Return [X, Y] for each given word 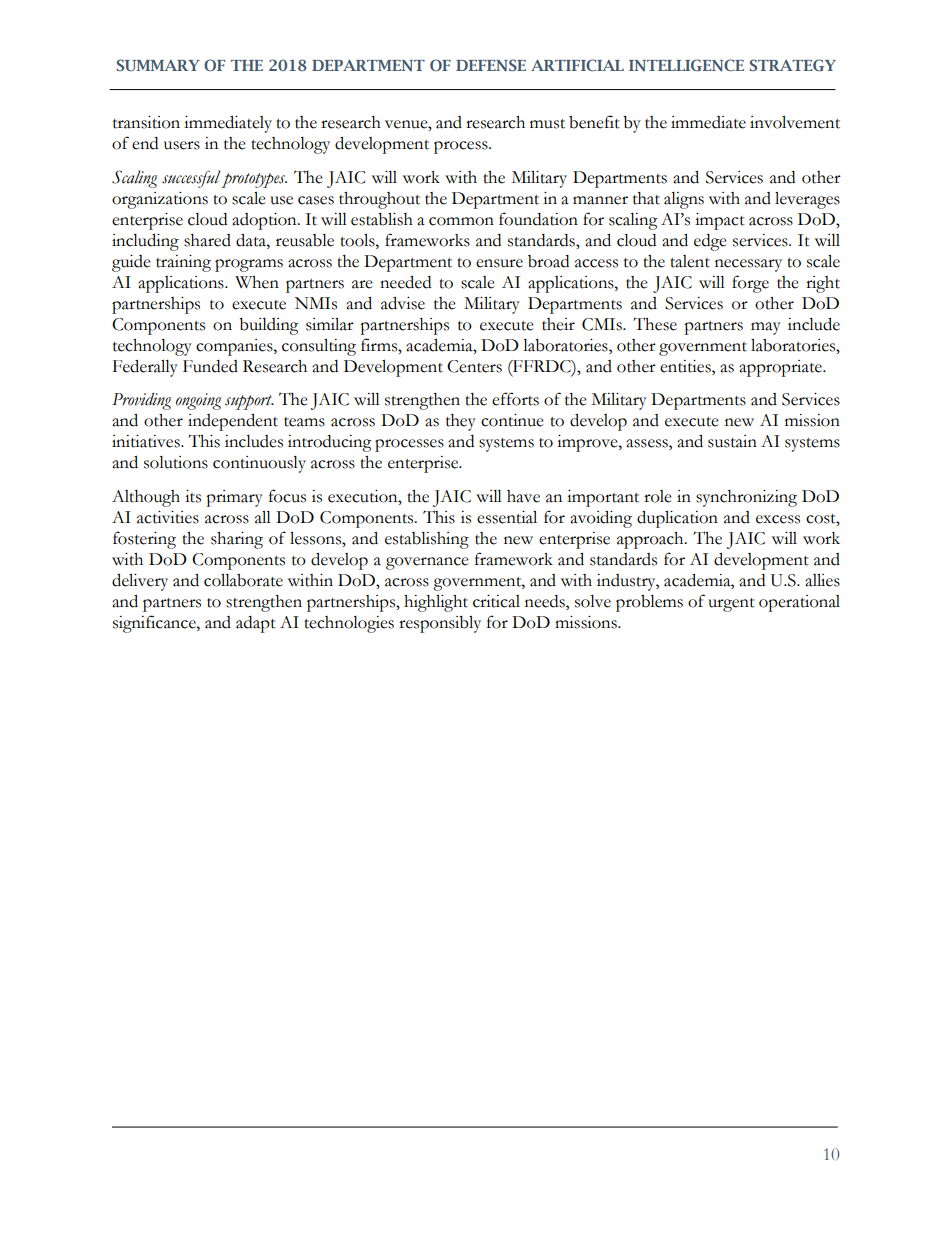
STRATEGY [792, 65]
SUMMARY [158, 65]
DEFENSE [491, 65]
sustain [732, 441]
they [461, 422]
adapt [256, 624]
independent [233, 422]
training [183, 263]
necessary [748, 265]
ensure [499, 263]
